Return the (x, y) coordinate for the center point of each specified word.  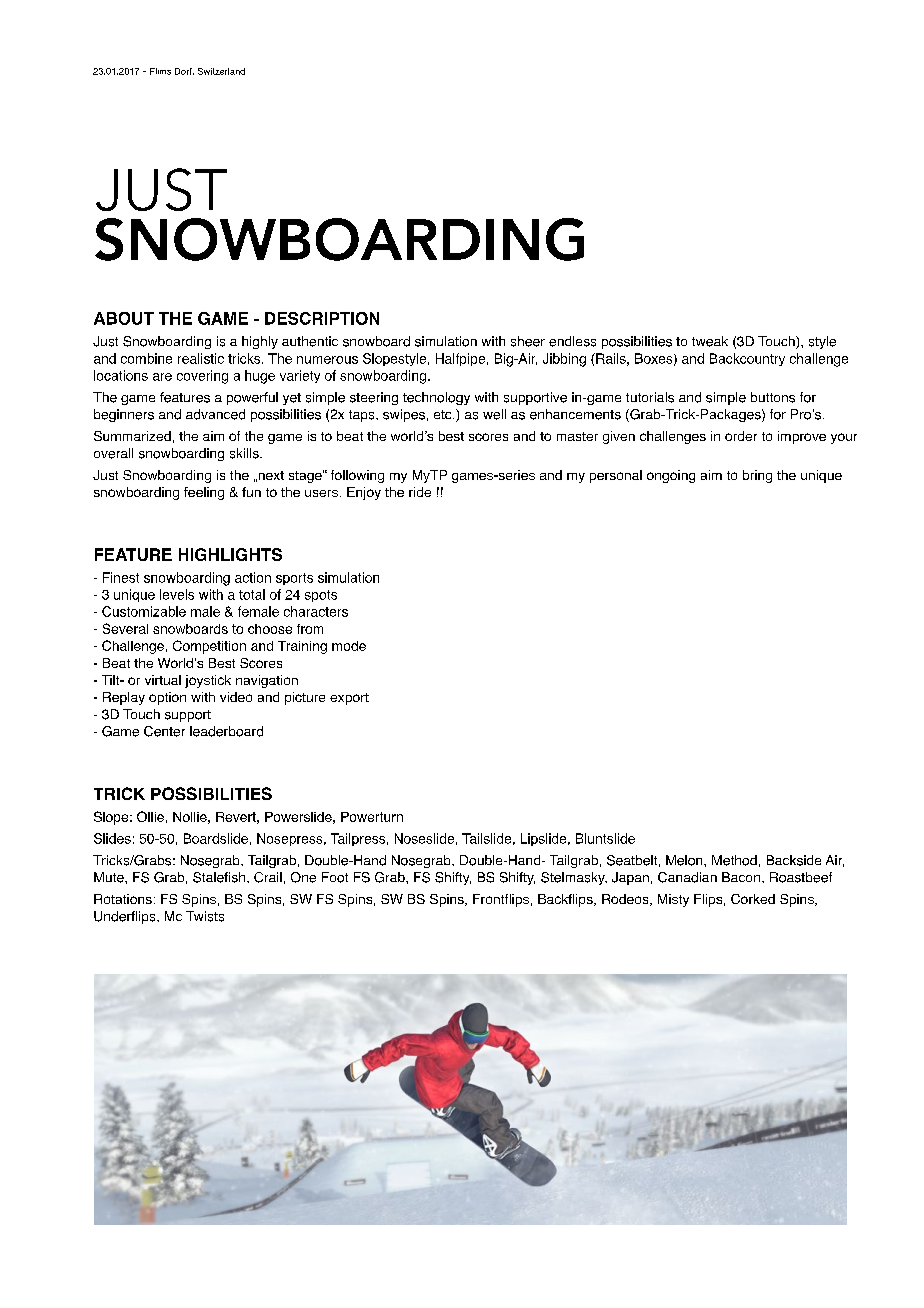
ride (420, 492)
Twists (205, 916)
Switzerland (221, 71)
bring (757, 476)
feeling (204, 493)
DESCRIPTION (322, 318)
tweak (710, 341)
